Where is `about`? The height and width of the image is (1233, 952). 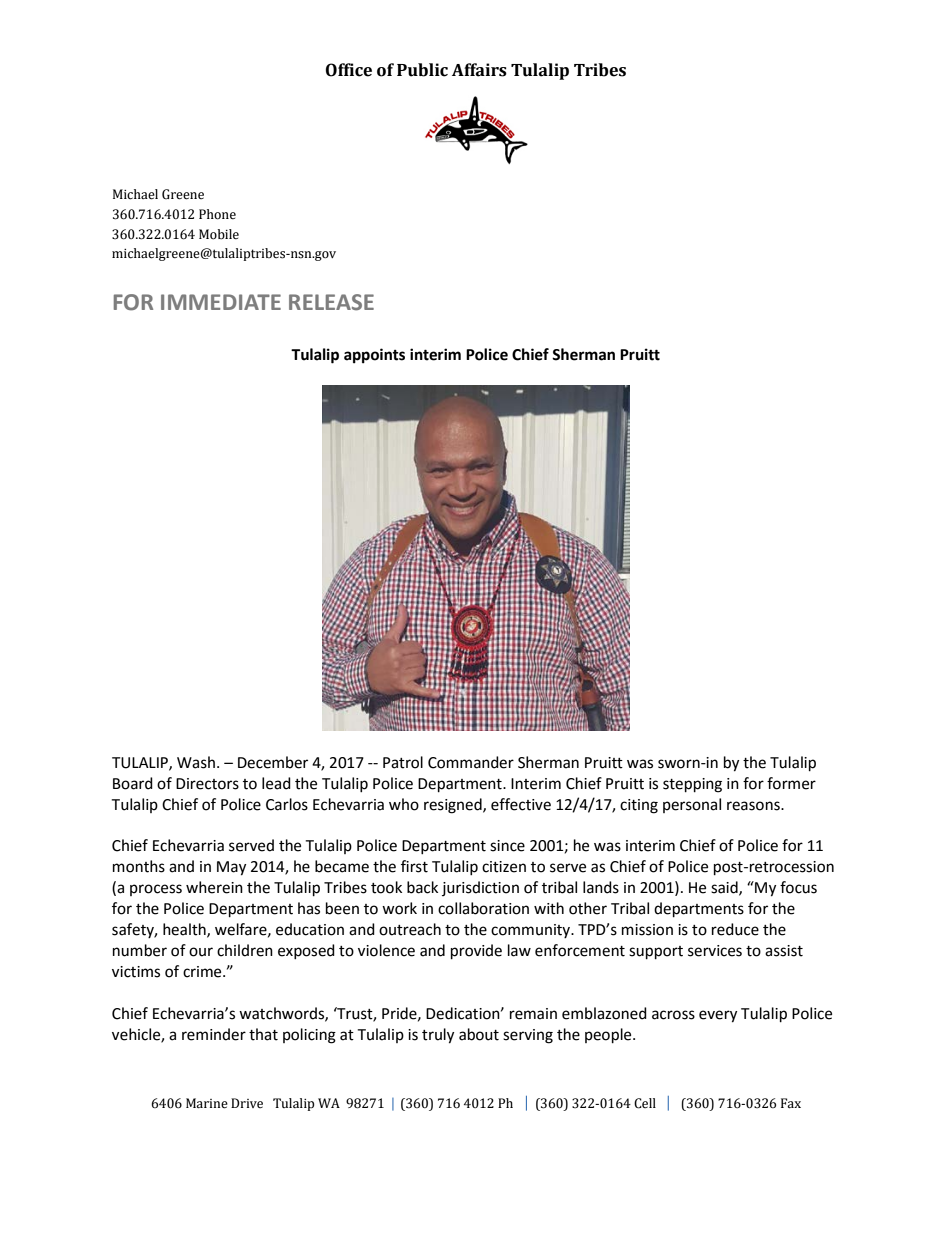 about is located at coordinates (479, 1034).
